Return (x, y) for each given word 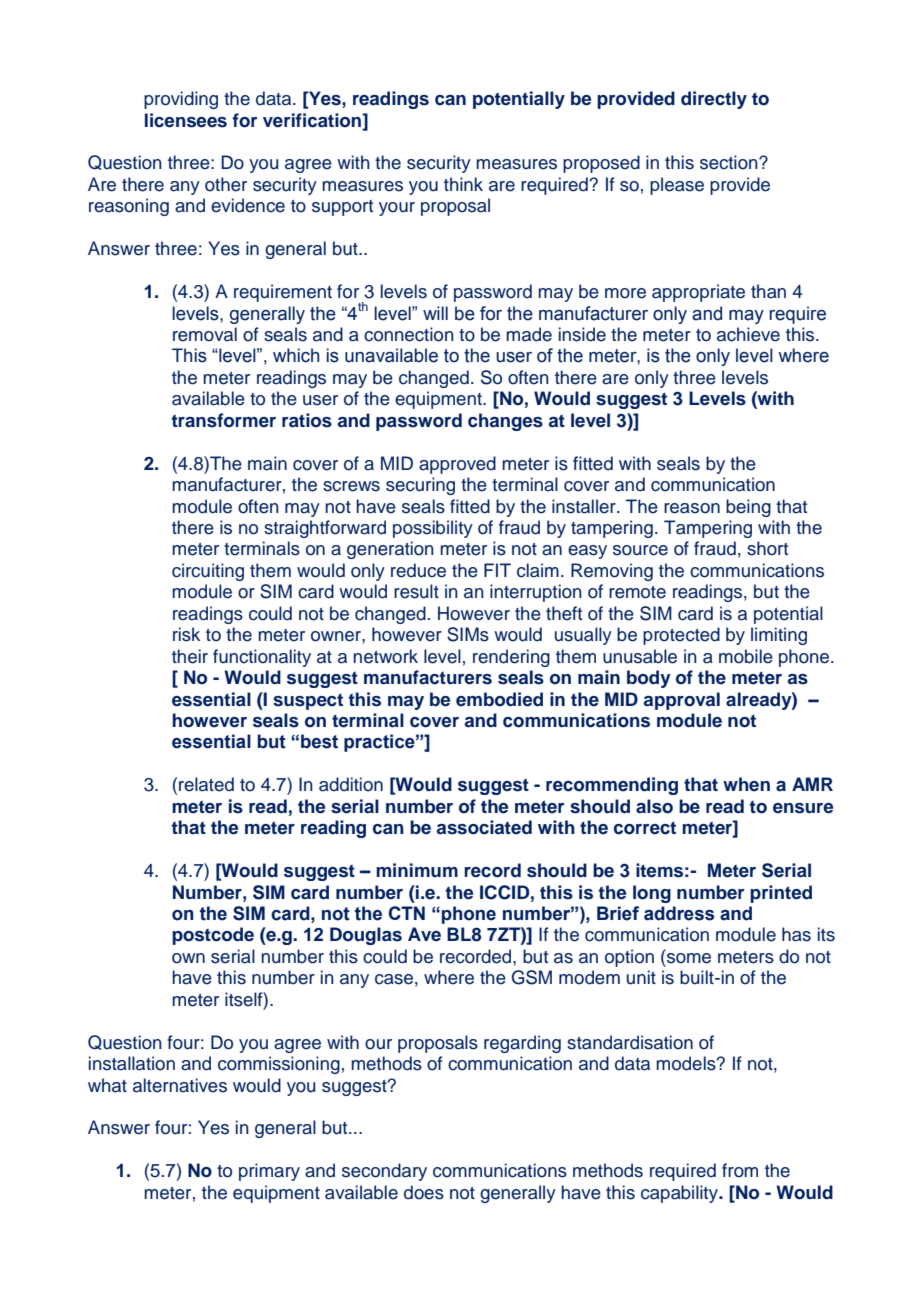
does (424, 1192)
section (730, 162)
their (190, 656)
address (679, 913)
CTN (406, 913)
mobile (746, 656)
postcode (213, 936)
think (463, 184)
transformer (223, 420)
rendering (511, 658)
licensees (186, 120)
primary (269, 1172)
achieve (748, 334)
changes (505, 422)
